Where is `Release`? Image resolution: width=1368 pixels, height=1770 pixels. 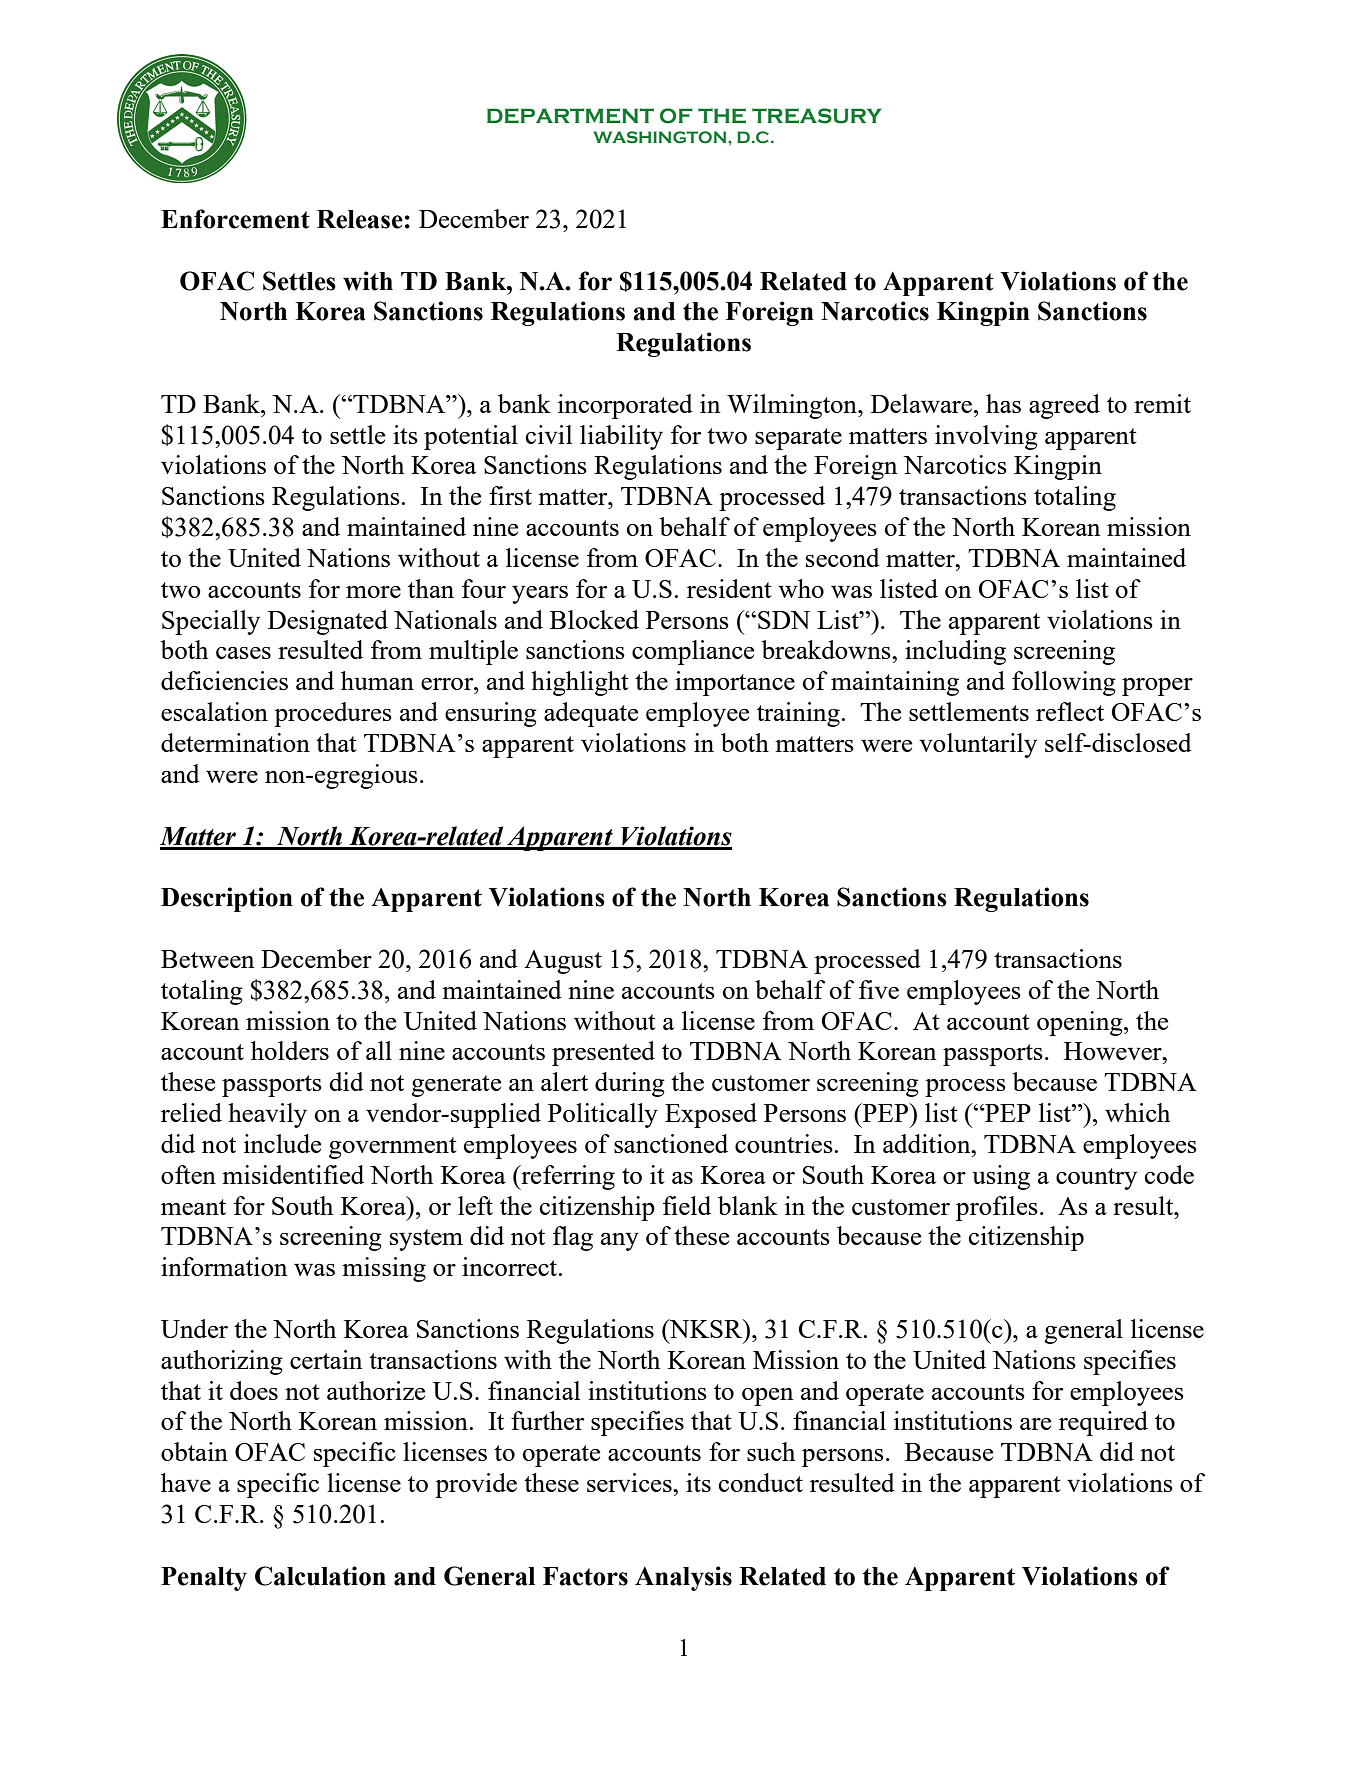
Release is located at coordinates (360, 219).
